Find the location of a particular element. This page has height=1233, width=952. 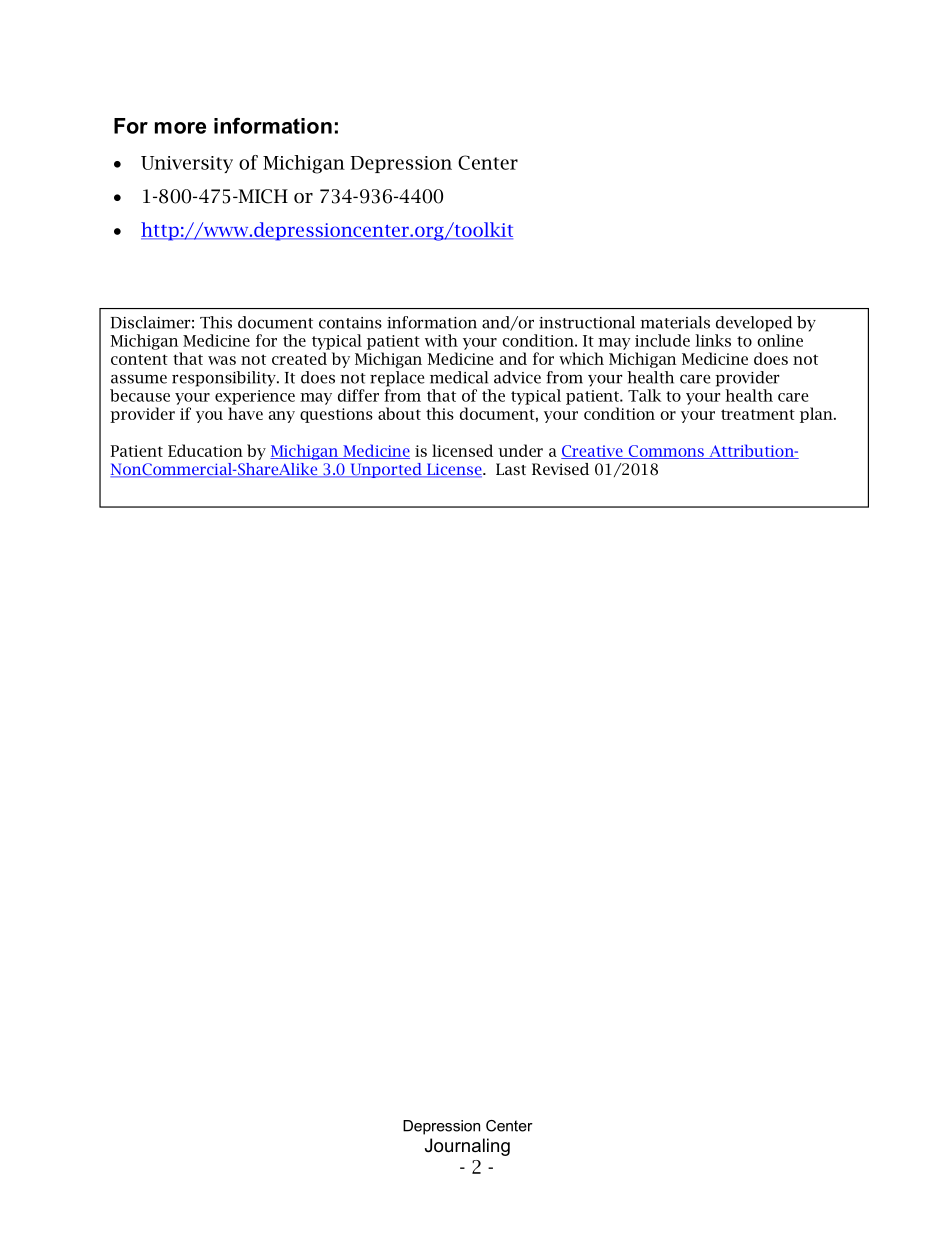

Unported is located at coordinates (386, 470).
